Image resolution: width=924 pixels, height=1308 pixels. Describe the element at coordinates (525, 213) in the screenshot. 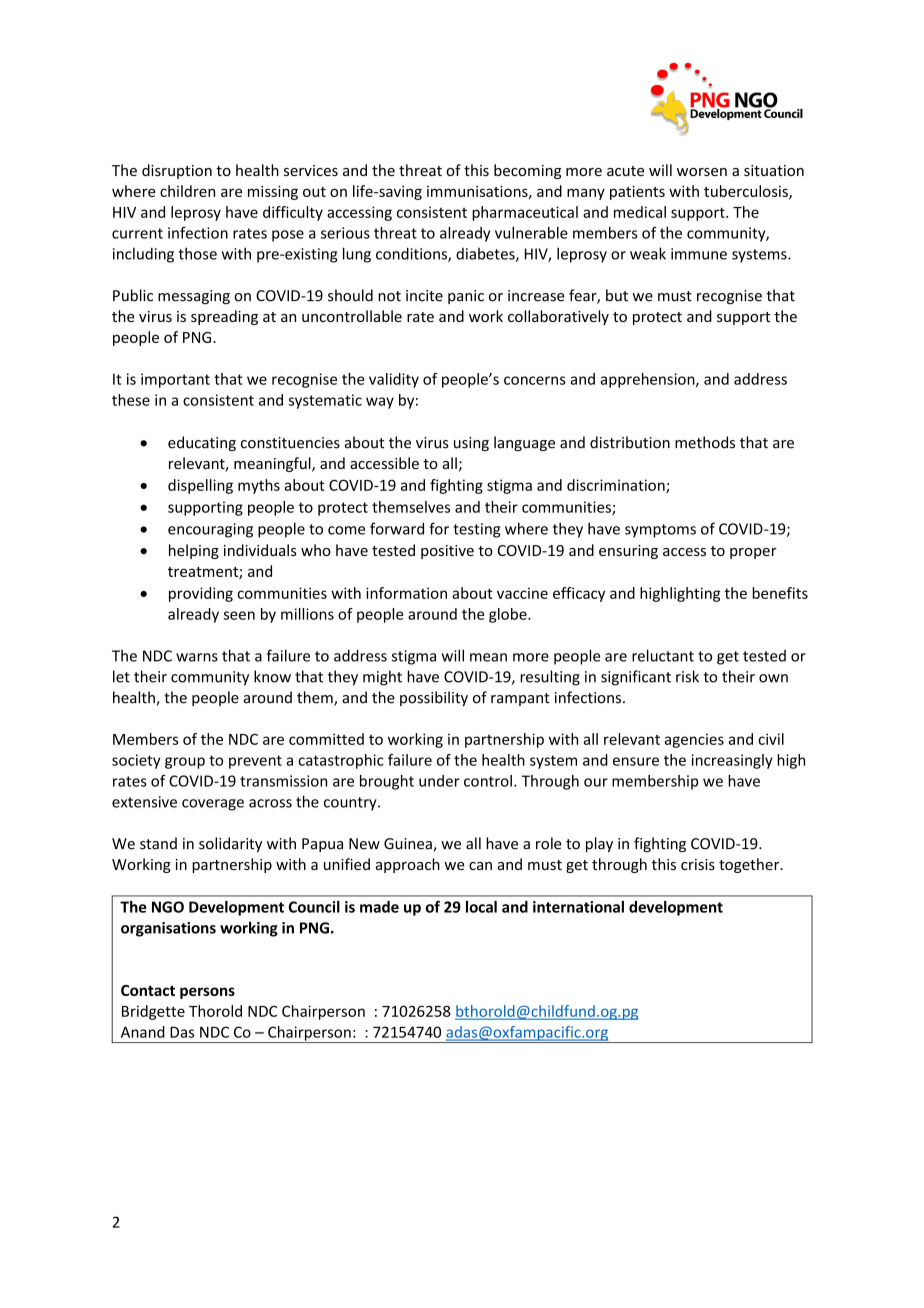

I see `pharmaceutical` at that location.
